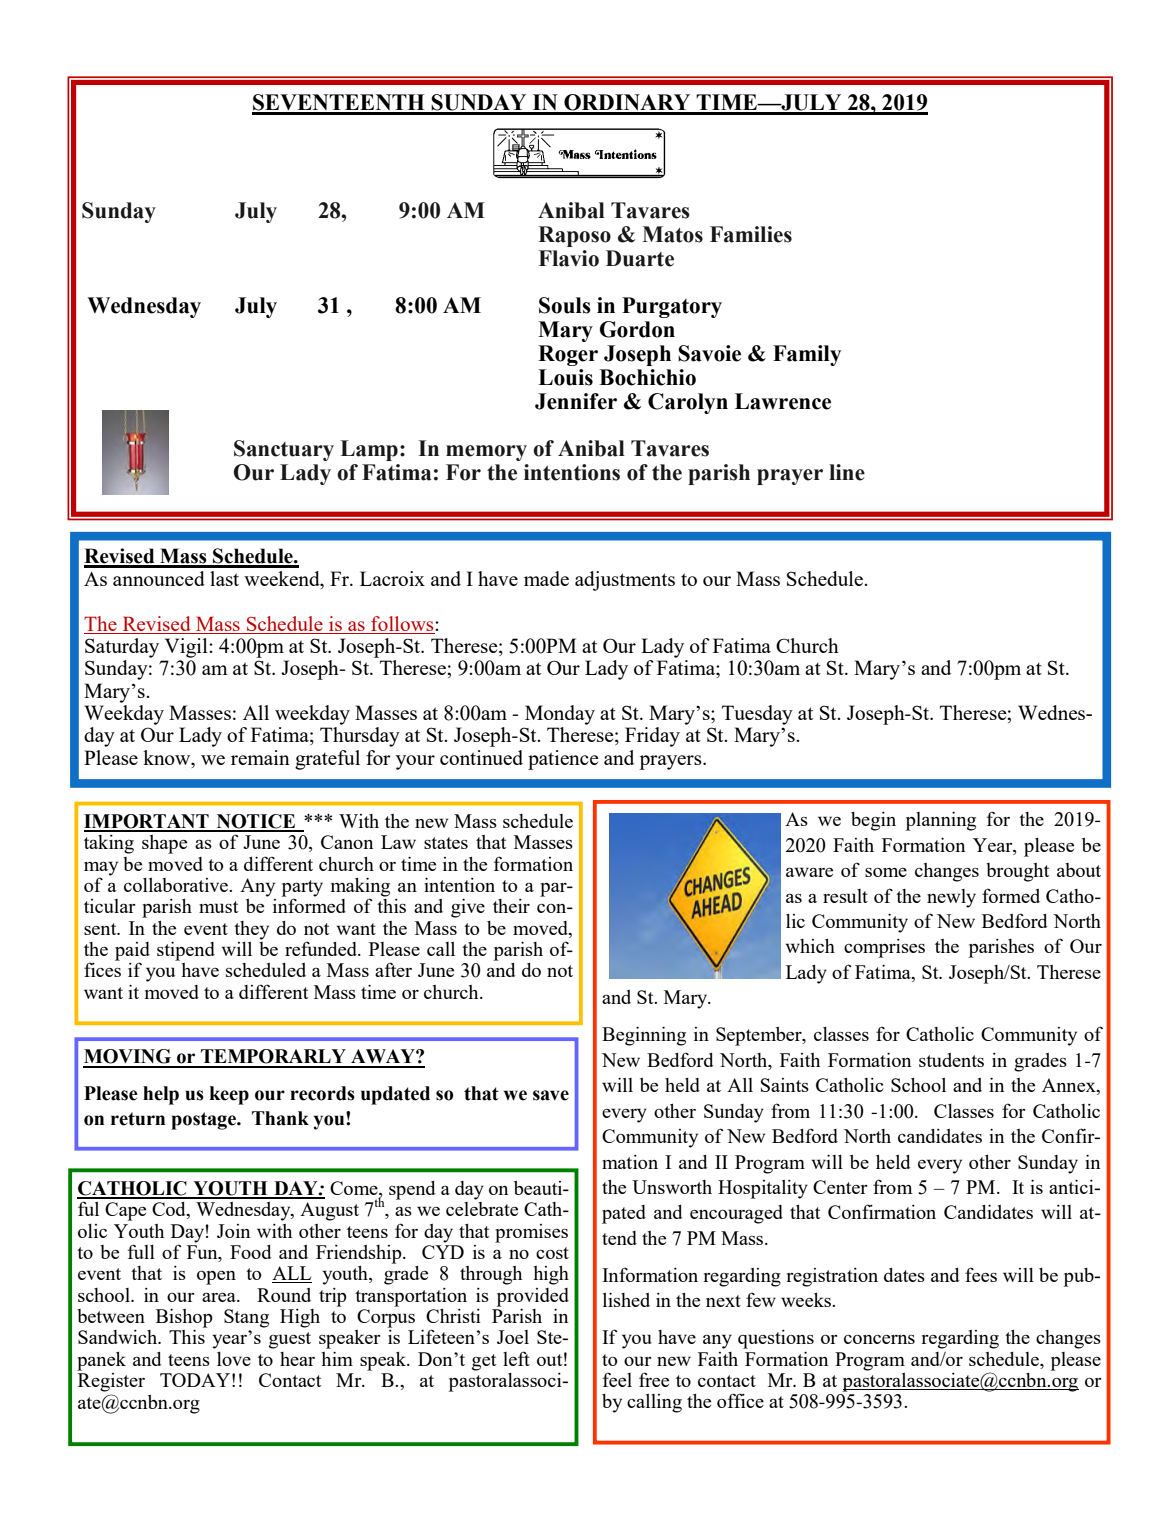 Image resolution: width=1176 pixels, height=1522 pixels. I want to click on line, so click(847, 472).
